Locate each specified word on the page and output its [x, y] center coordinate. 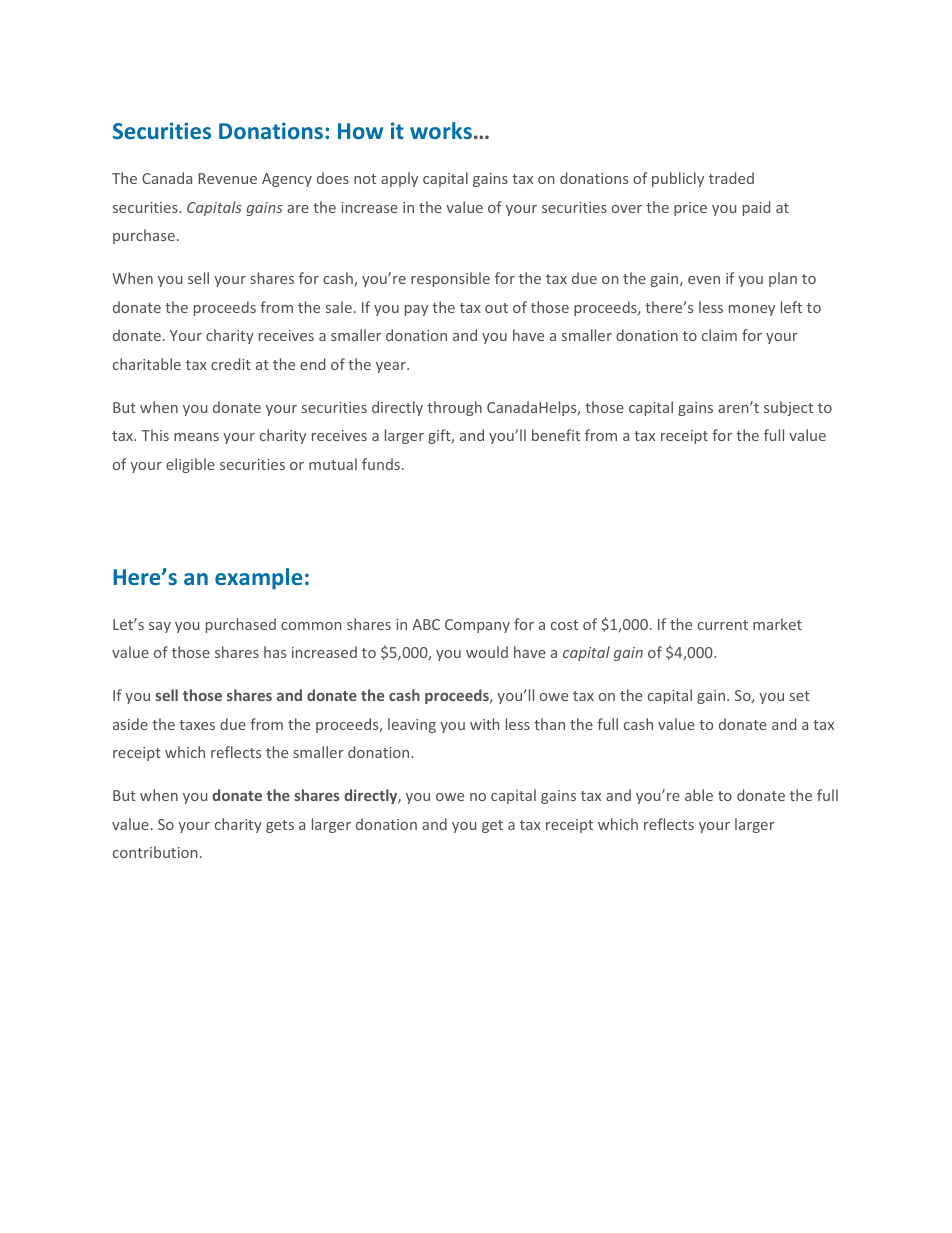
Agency [287, 180]
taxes [197, 725]
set [800, 696]
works [441, 130]
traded [731, 178]
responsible [450, 279]
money [752, 310]
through [454, 408]
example [258, 579]
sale [339, 307]
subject [788, 408]
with [485, 724]
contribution [155, 852]
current [723, 625]
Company [477, 626]
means [196, 437]
